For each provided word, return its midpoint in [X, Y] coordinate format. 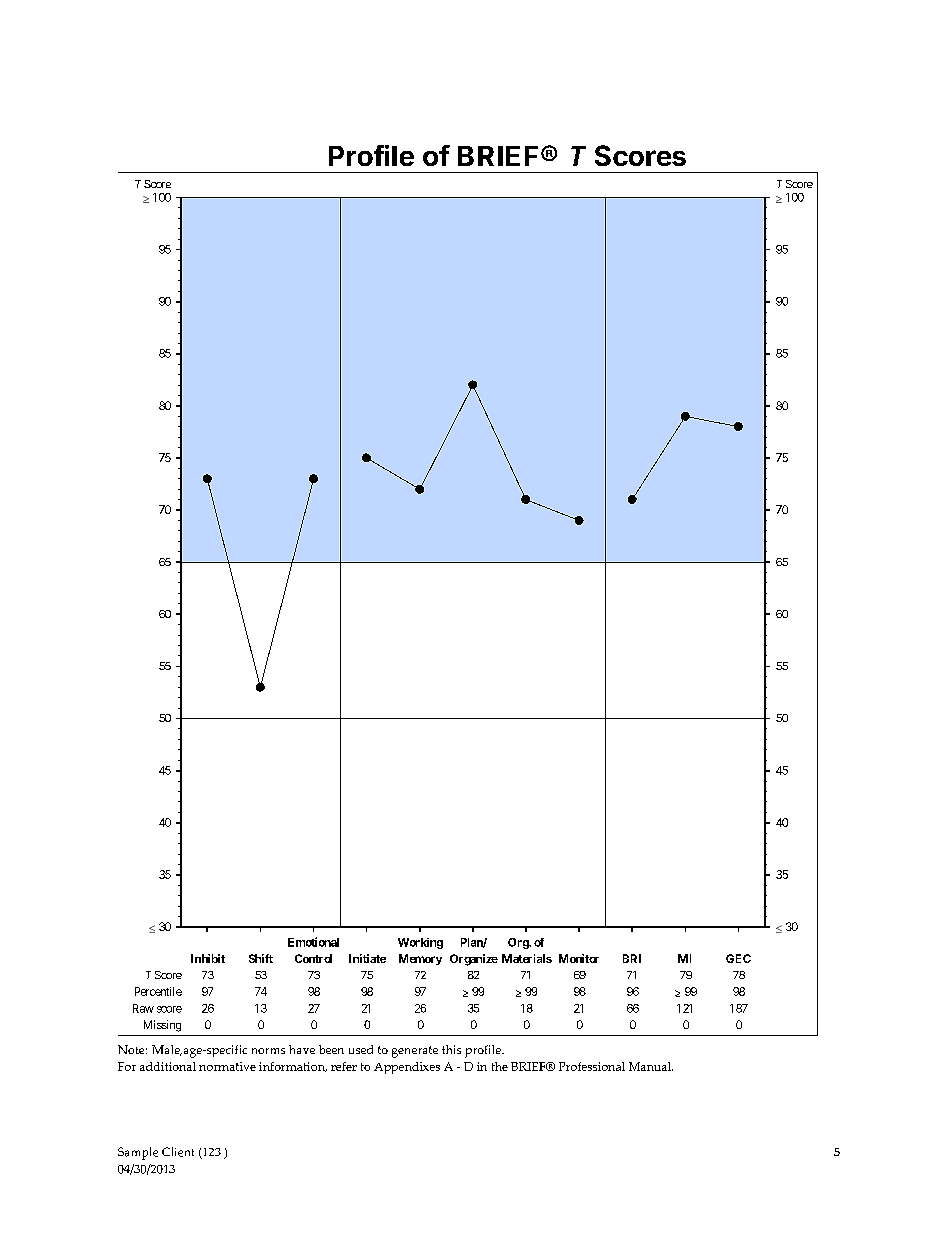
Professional [592, 1066]
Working [420, 943]
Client [178, 1152]
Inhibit [208, 958]
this [451, 1049]
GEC [738, 958]
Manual [651, 1066]
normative [227, 1066]
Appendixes [407, 1068]
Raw [143, 1008]
